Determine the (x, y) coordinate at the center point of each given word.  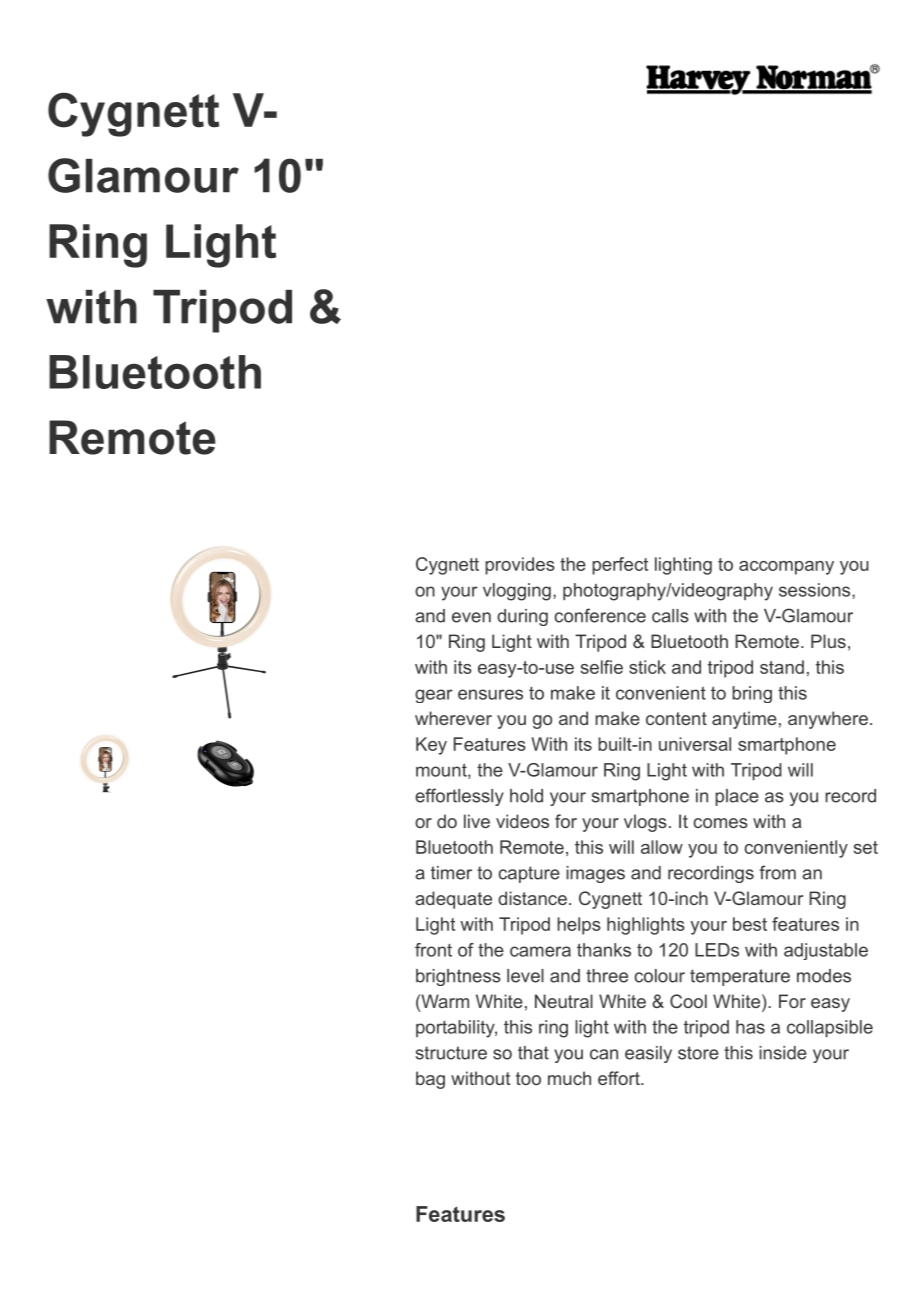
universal (695, 744)
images (595, 874)
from (777, 872)
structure (451, 1053)
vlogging (517, 592)
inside (783, 1053)
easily (648, 1054)
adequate (453, 900)
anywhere (828, 720)
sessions (814, 590)
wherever (453, 718)
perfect (620, 566)
